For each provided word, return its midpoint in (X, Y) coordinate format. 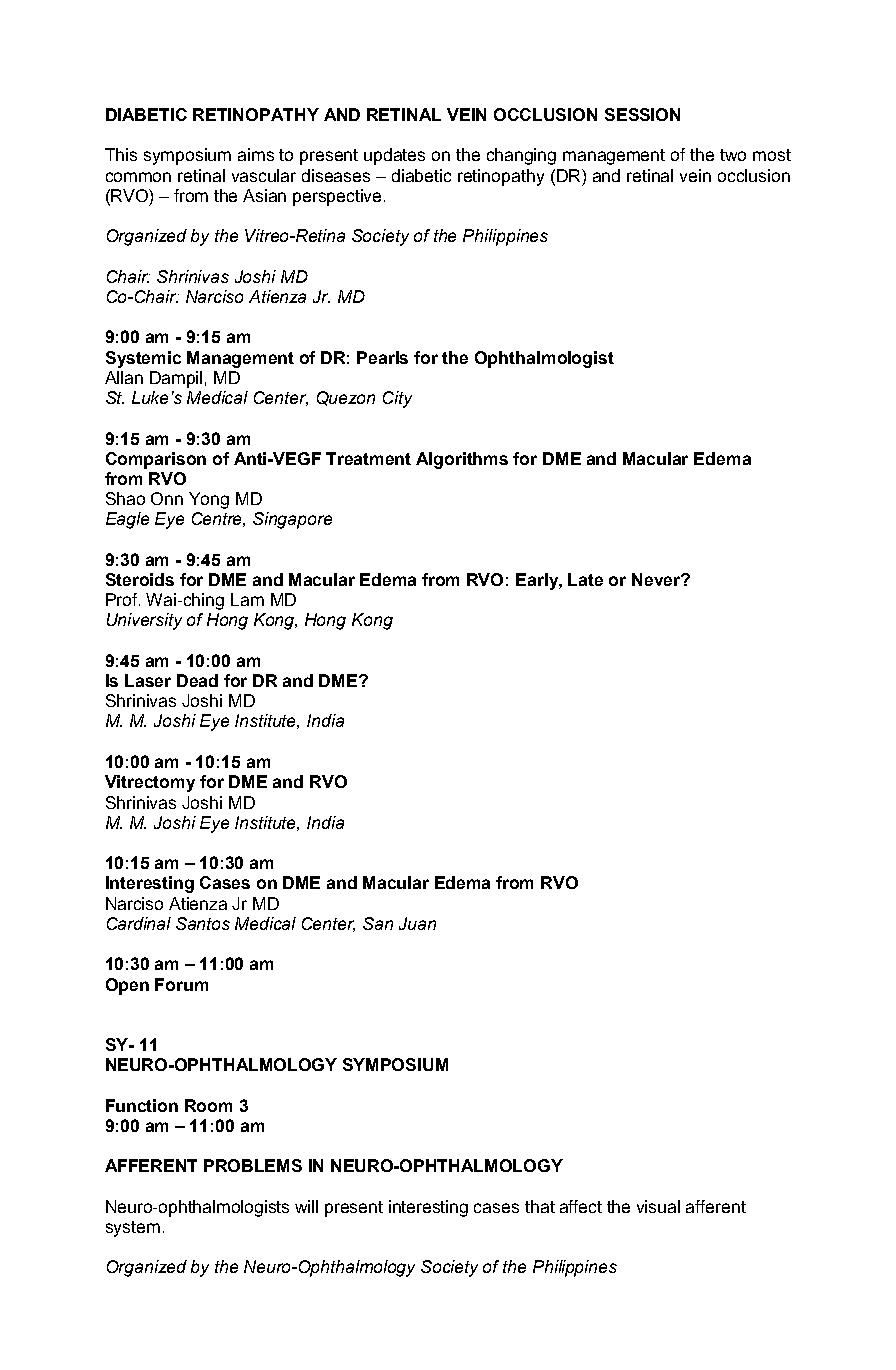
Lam (247, 599)
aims (256, 154)
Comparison (156, 460)
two (733, 155)
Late (585, 579)
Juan (417, 923)
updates (394, 156)
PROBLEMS (253, 1165)
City (397, 399)
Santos (203, 923)
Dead (197, 680)
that (540, 1206)
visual (658, 1206)
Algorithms (462, 460)
